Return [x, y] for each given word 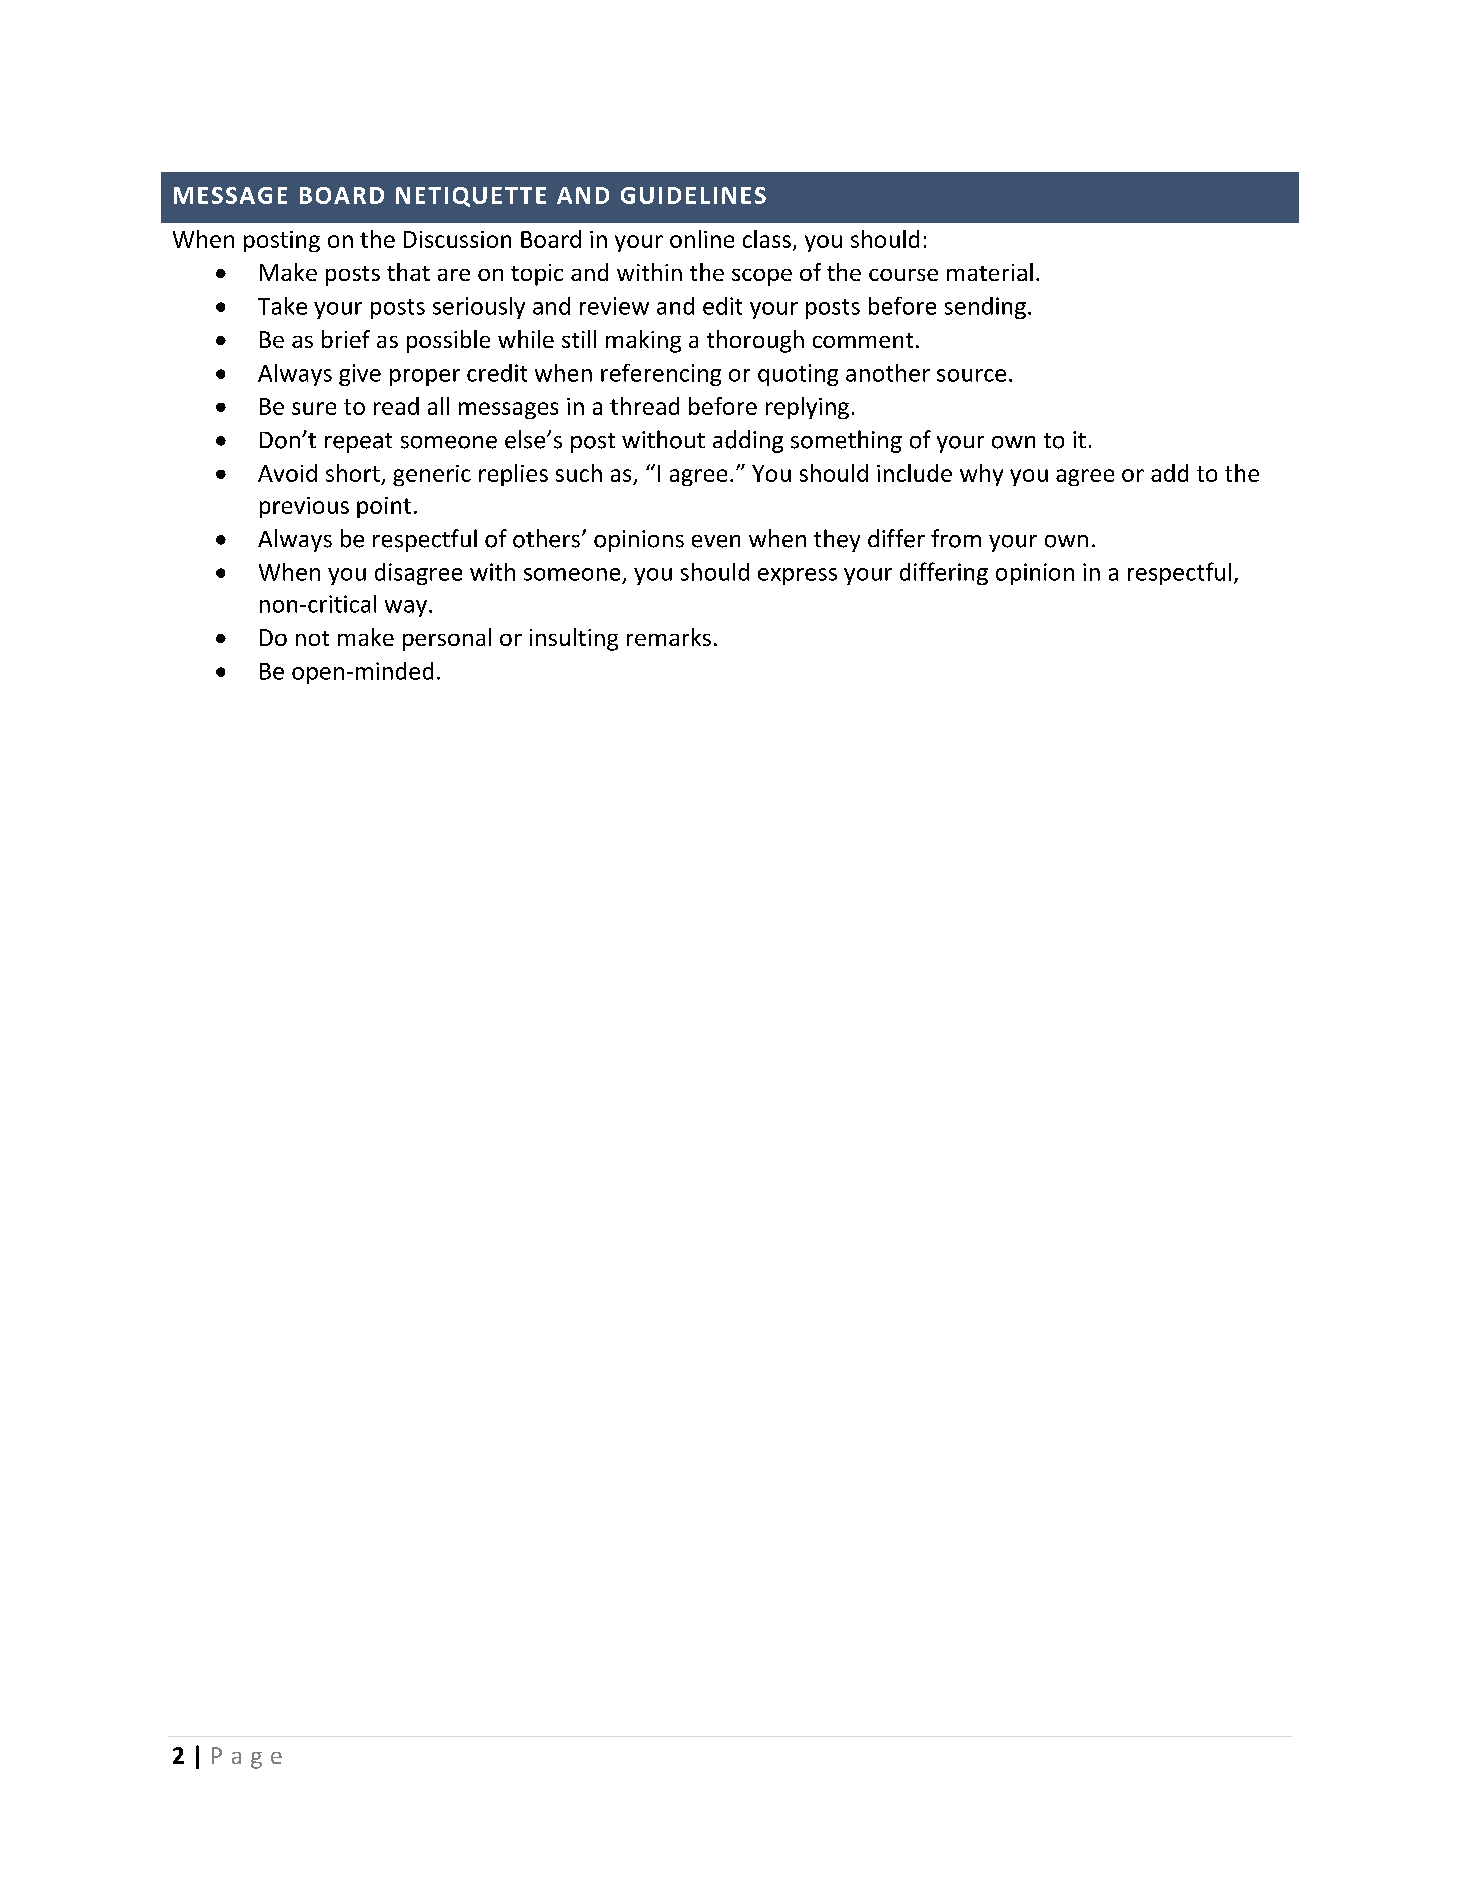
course [903, 275]
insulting [574, 639]
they [837, 540]
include [914, 473]
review [614, 306]
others [546, 538]
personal [447, 639]
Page [247, 1758]
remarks [669, 637]
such [579, 473]
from [956, 538]
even [716, 541]
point [384, 507]
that [408, 272]
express [797, 576]
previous [304, 507]
